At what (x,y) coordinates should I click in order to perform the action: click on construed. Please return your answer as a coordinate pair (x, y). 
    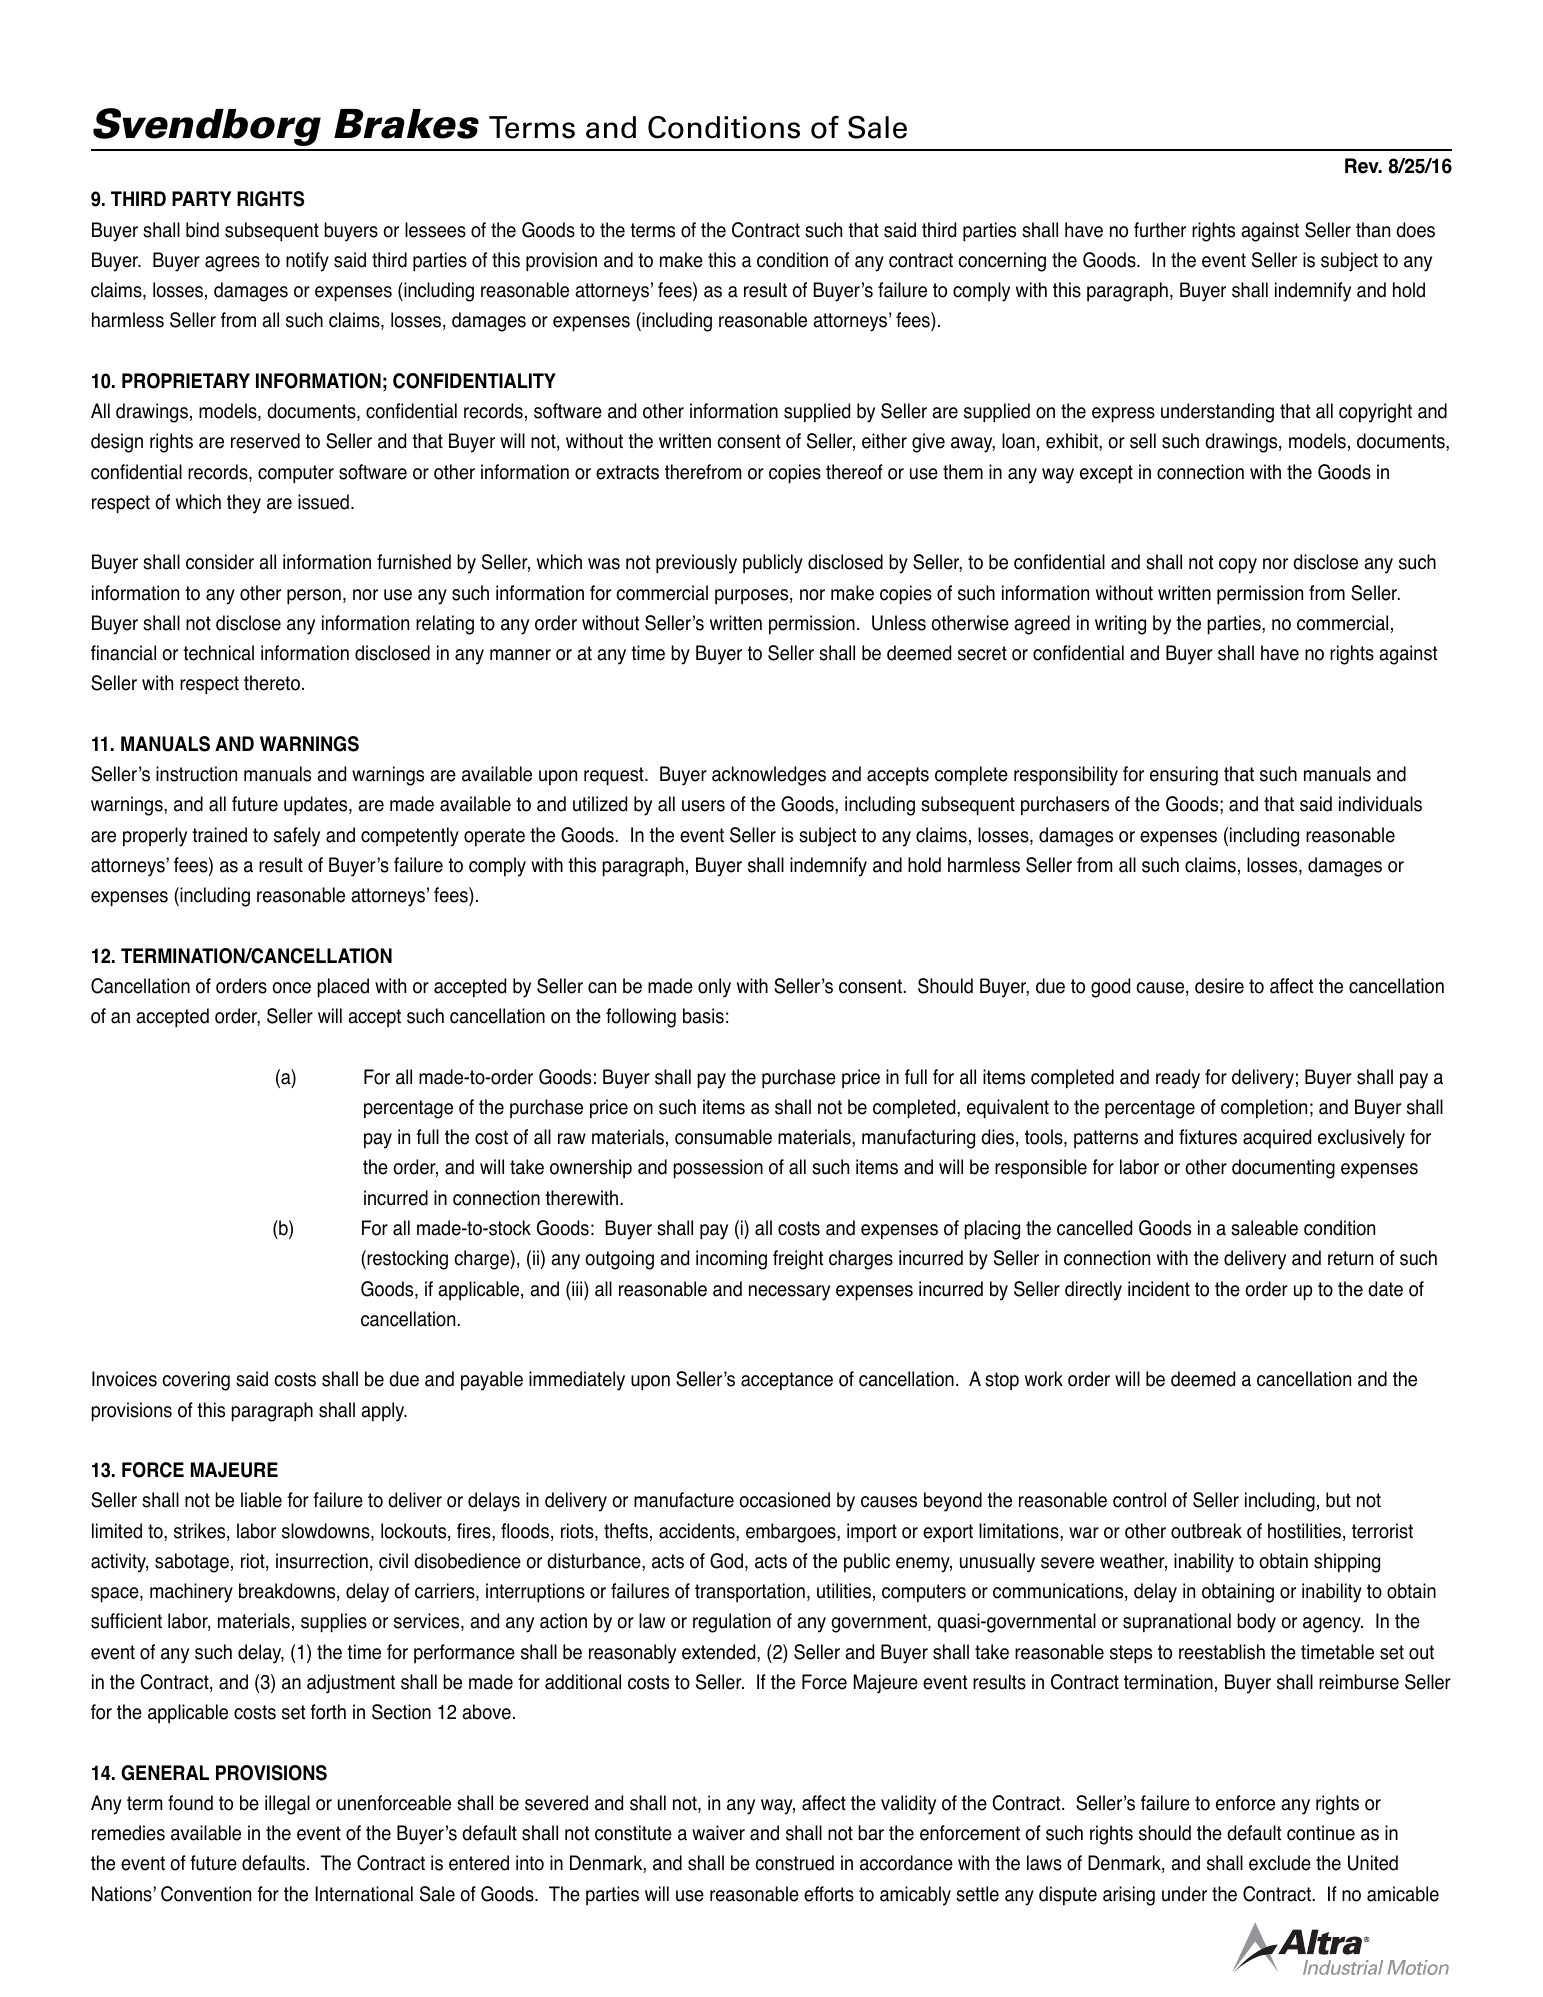
    Looking at the image, I should click on (794, 1863).
